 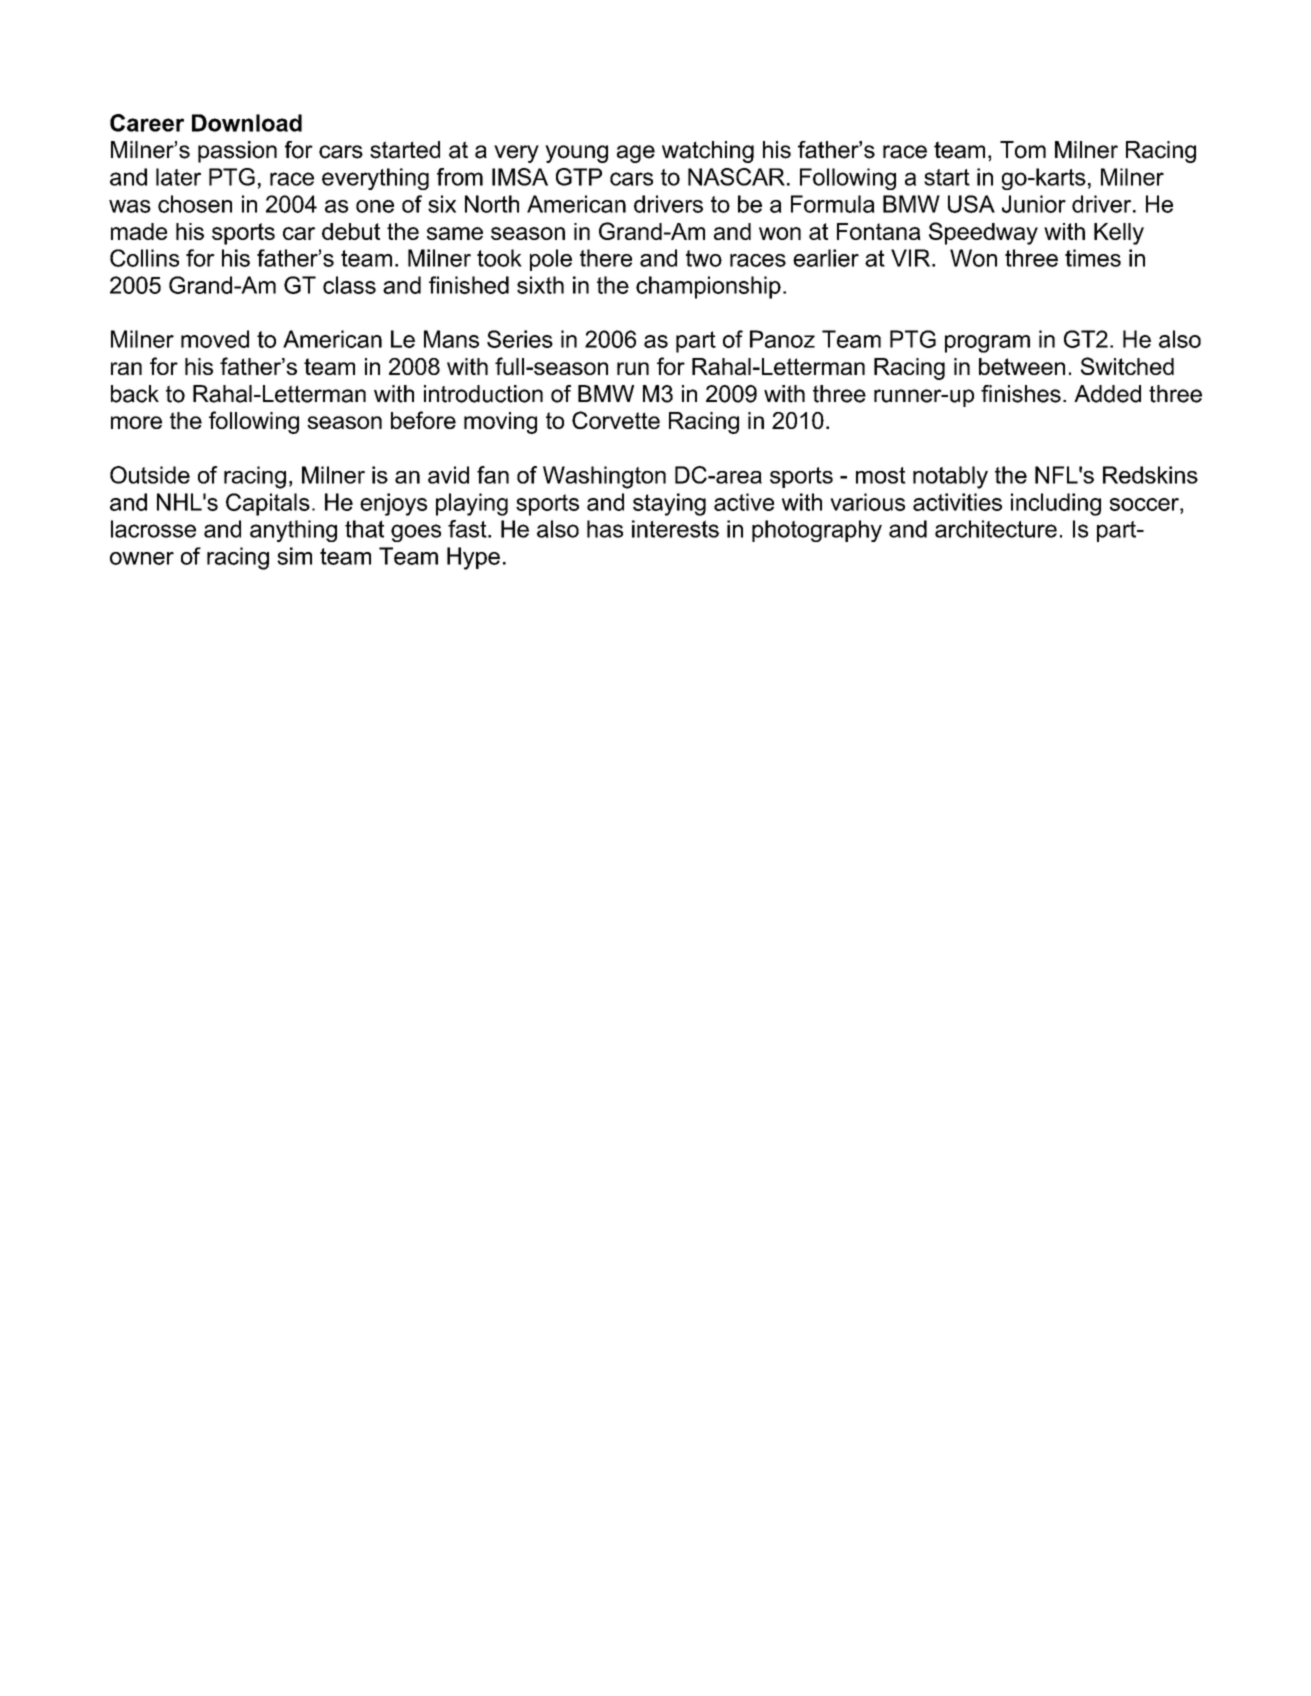 I want to click on more, so click(x=136, y=422).
